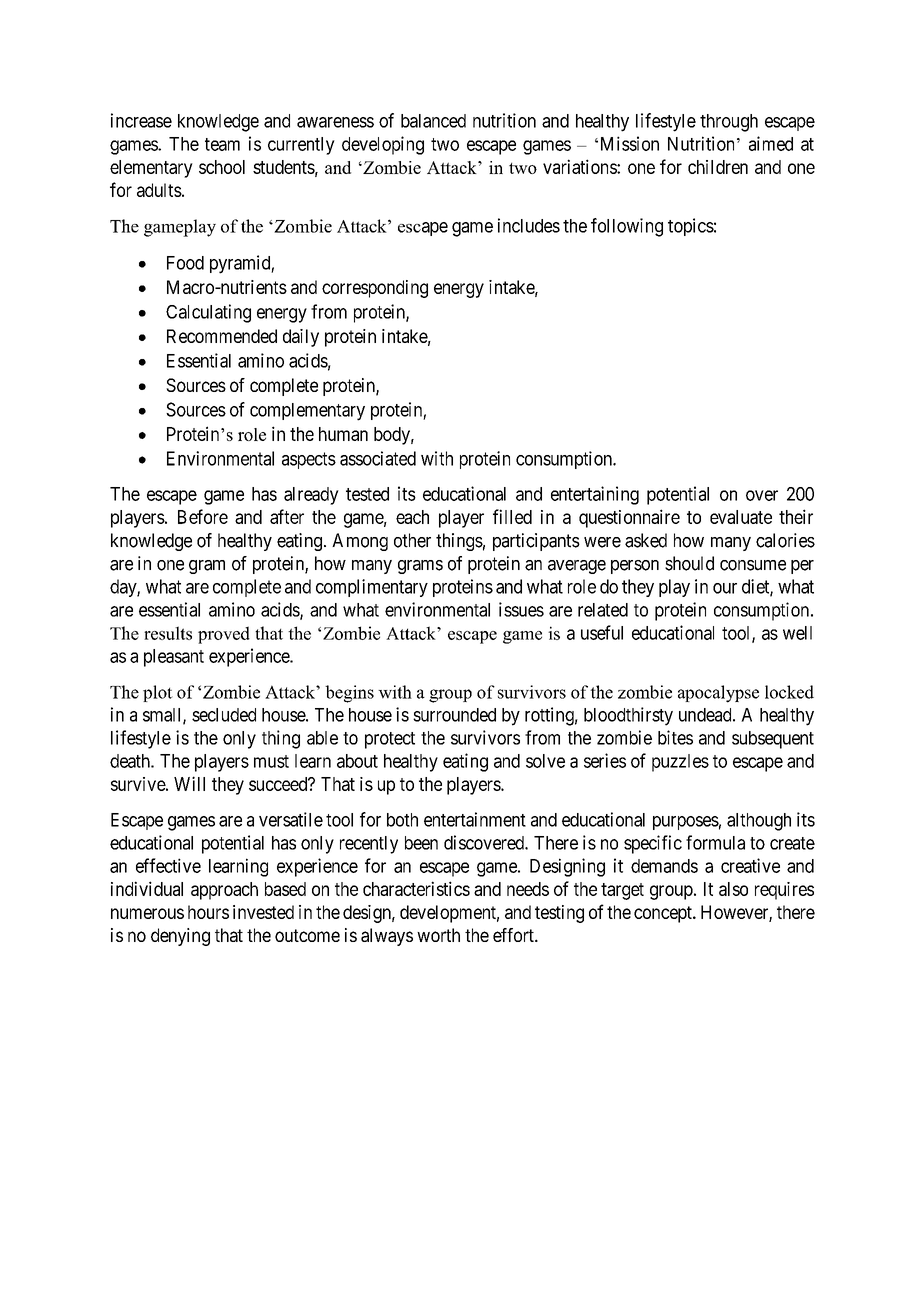 The image size is (924, 1308). Describe the element at coordinates (208, 912) in the screenshot. I see `hours` at that location.
